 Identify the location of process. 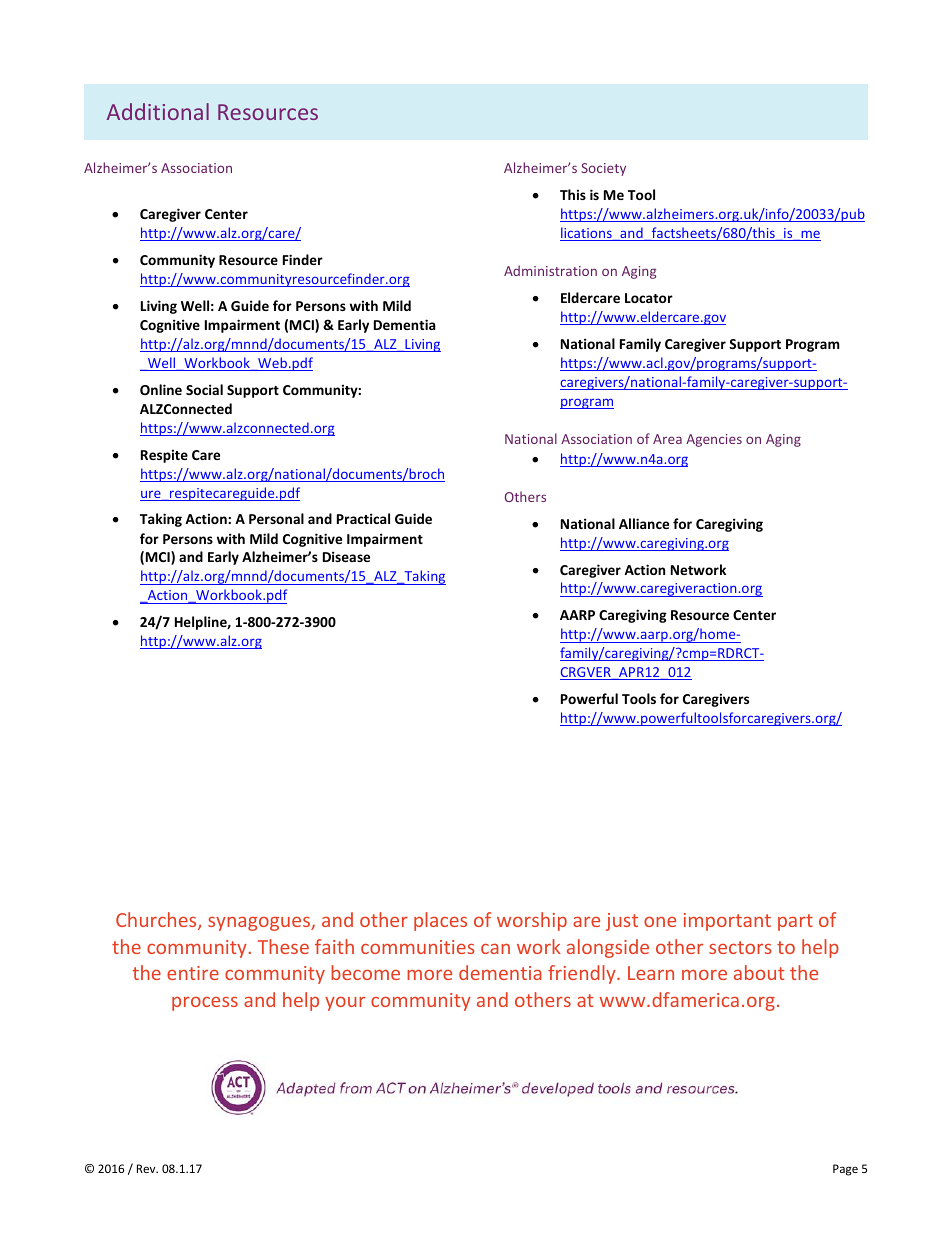
(205, 1004).
